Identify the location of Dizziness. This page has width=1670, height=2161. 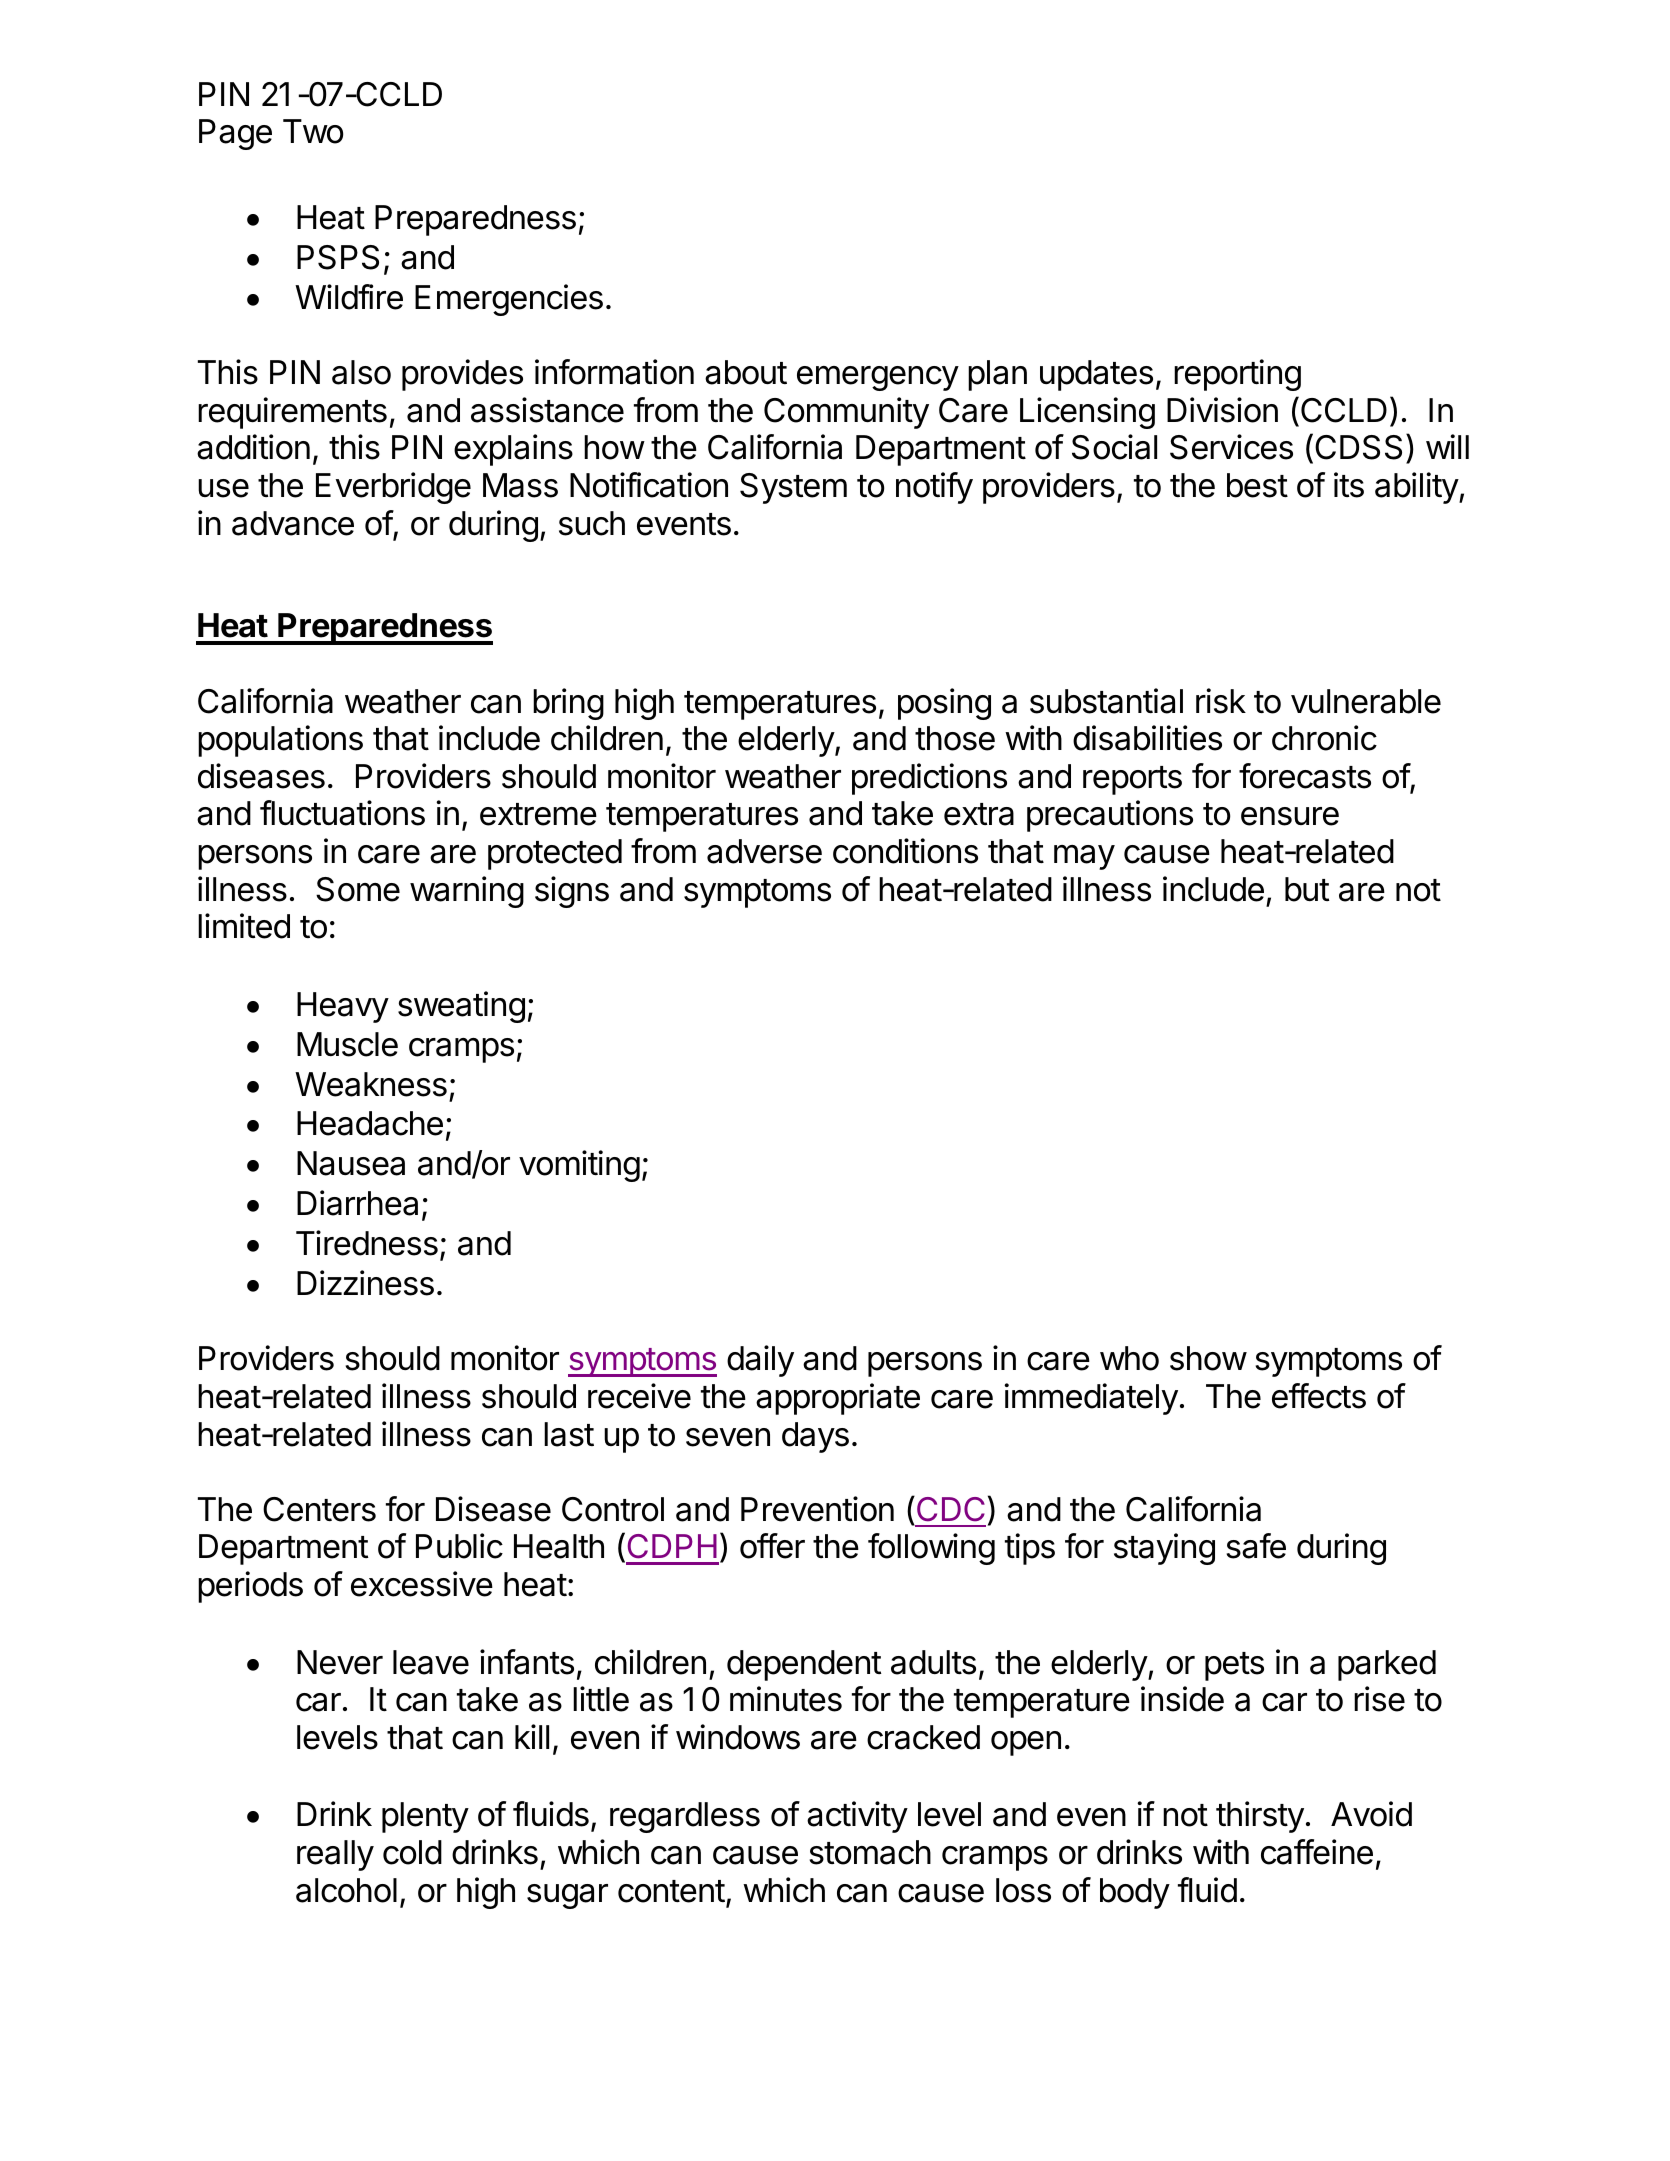
(365, 1283).
